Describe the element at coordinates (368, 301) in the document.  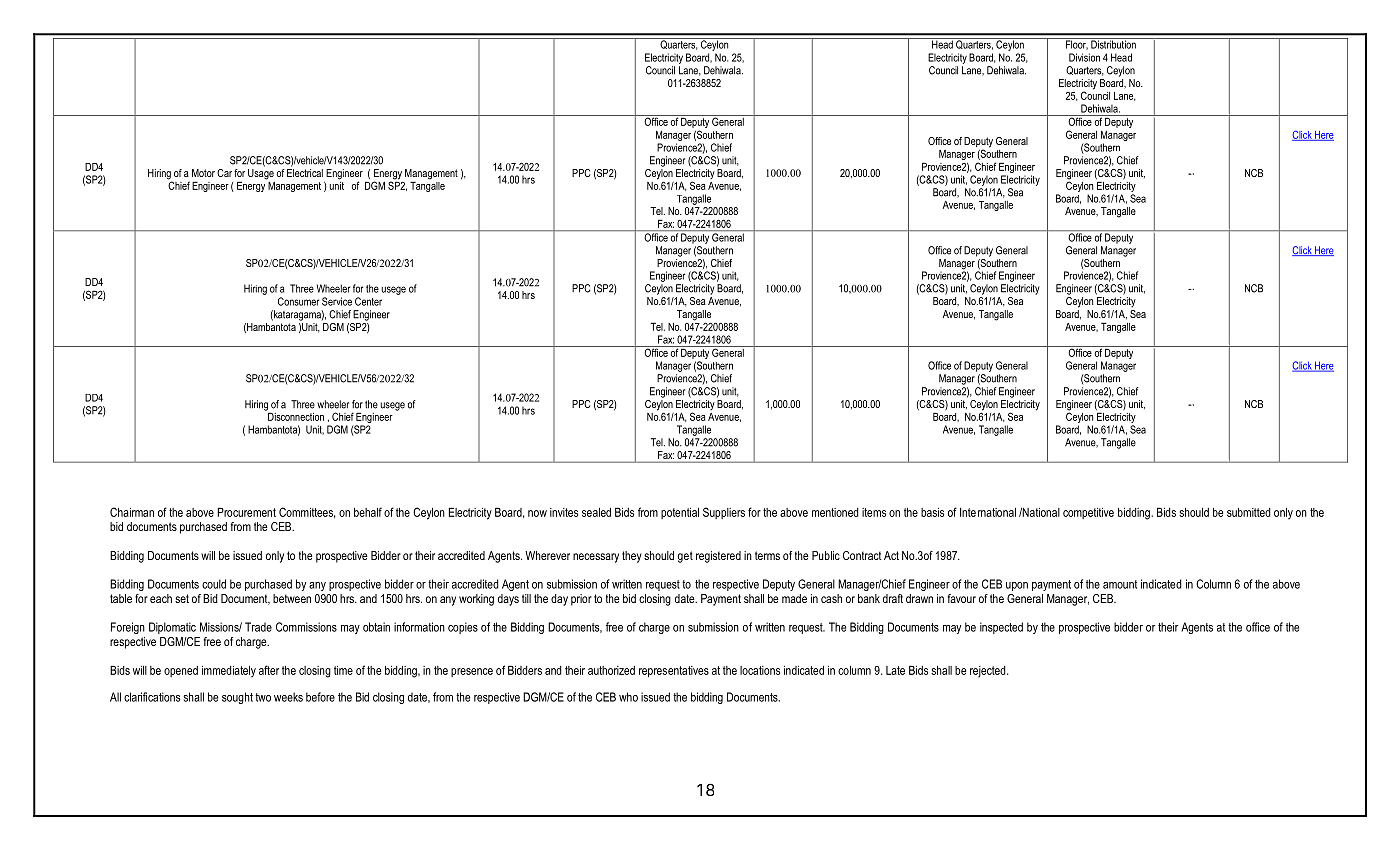
I see `Center` at that location.
